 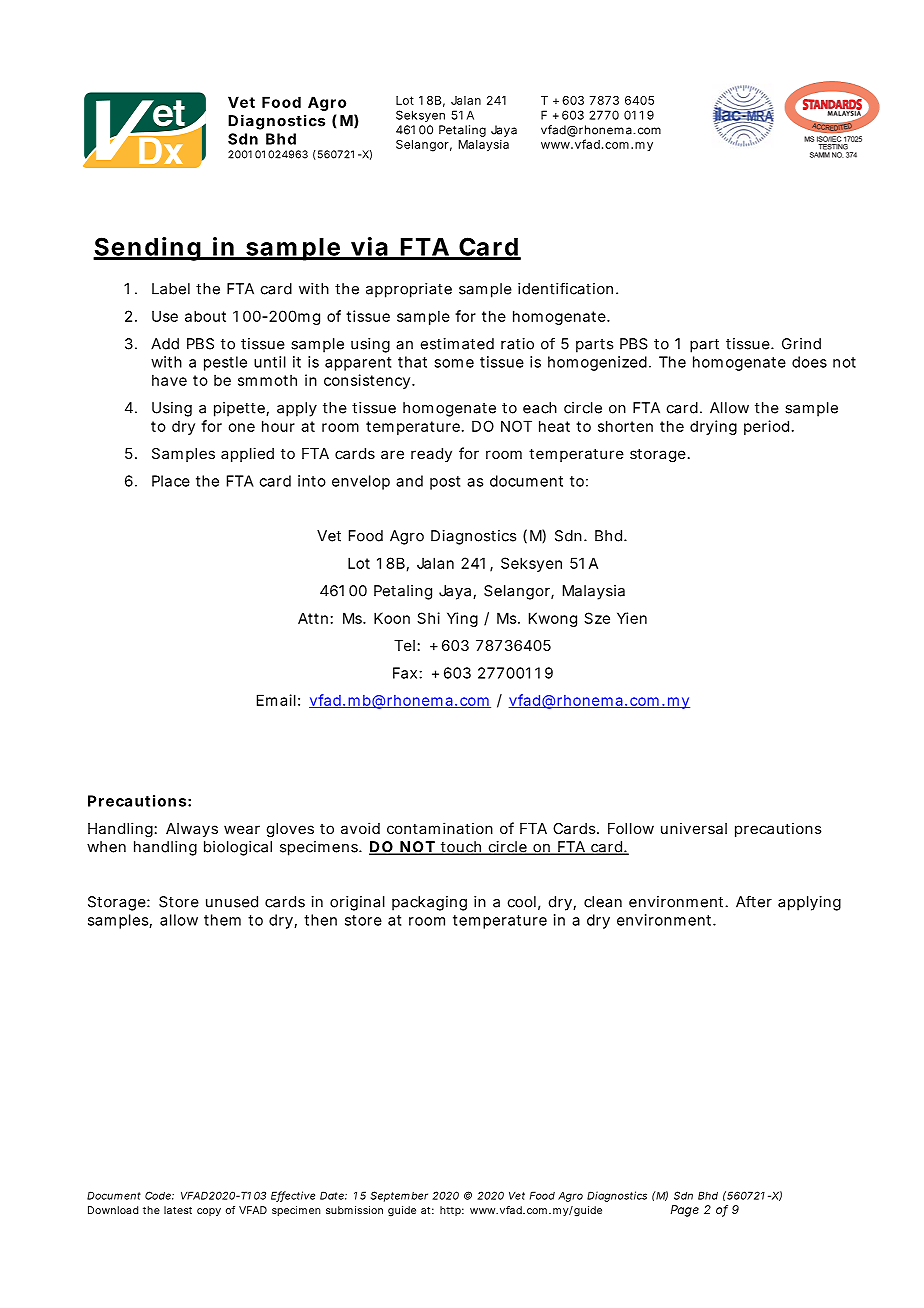 What do you see at coordinates (178, 1210) in the screenshot?
I see `latest` at bounding box center [178, 1210].
